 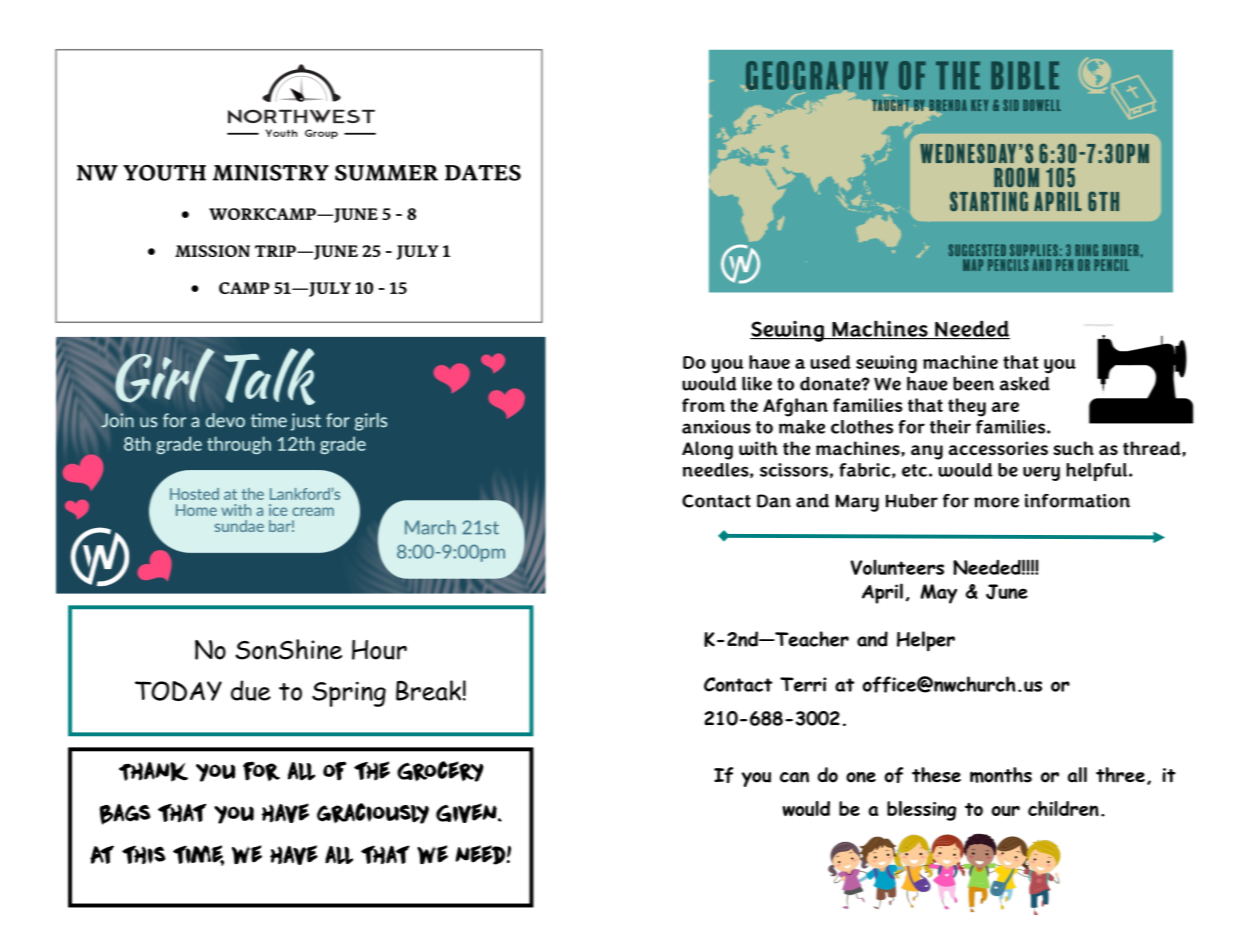 What do you see at coordinates (703, 405) in the screenshot?
I see `from` at bounding box center [703, 405].
